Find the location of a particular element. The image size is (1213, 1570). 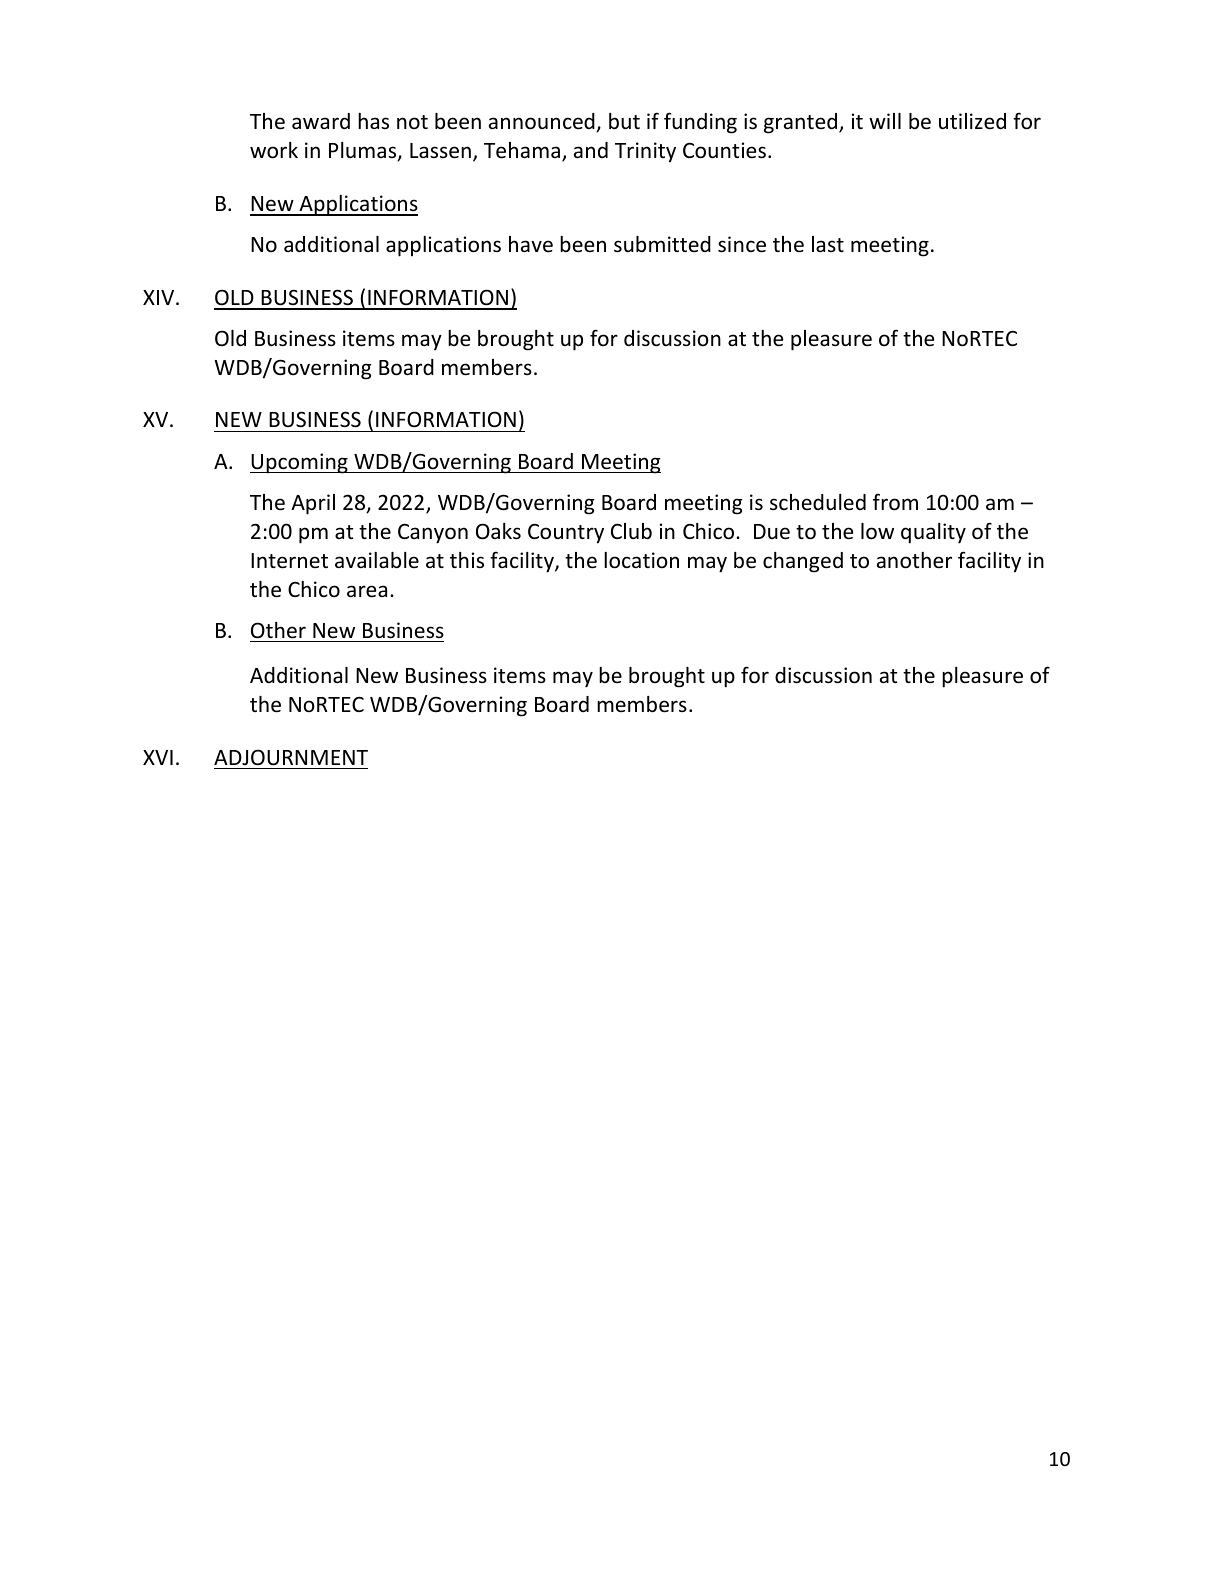

and is located at coordinates (591, 150).
